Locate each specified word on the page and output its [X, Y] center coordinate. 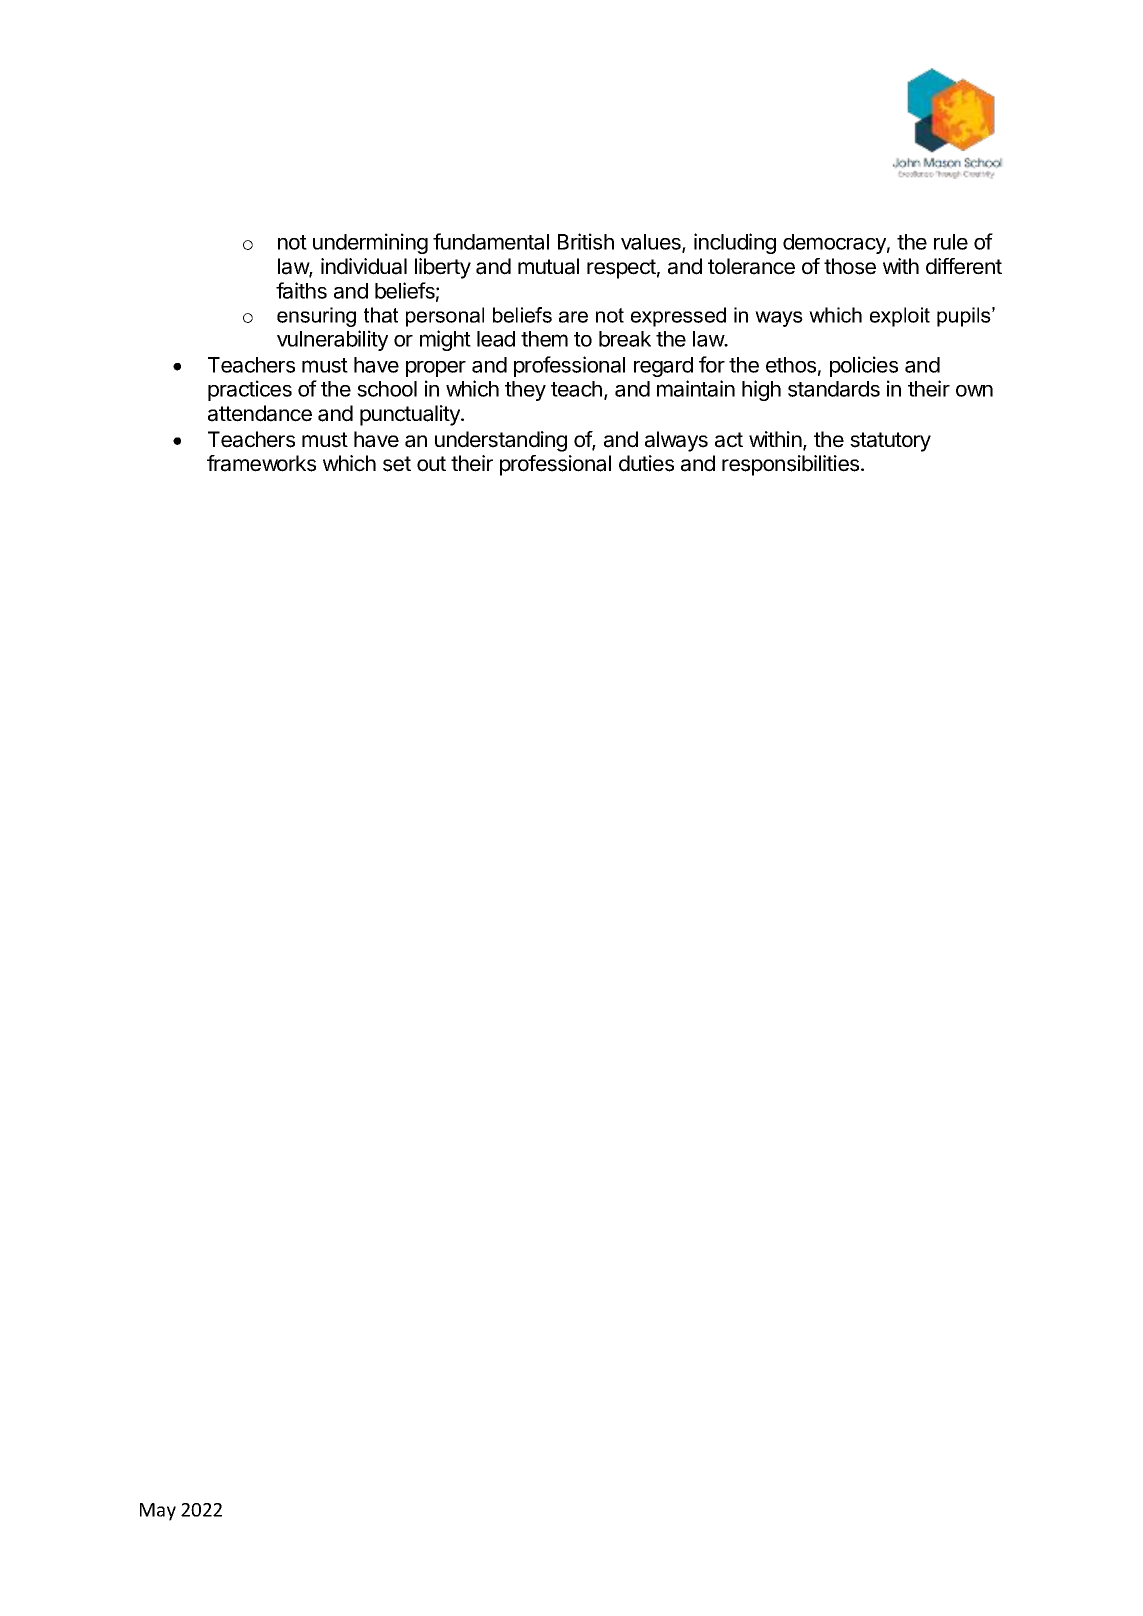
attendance [260, 413]
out [431, 464]
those [850, 266]
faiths [301, 290]
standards [834, 389]
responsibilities [792, 465]
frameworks [261, 463]
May [158, 1512]
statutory [890, 442]
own [974, 391]
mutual [548, 266]
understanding [501, 441]
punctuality [411, 415]
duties [646, 463]
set [397, 464]
